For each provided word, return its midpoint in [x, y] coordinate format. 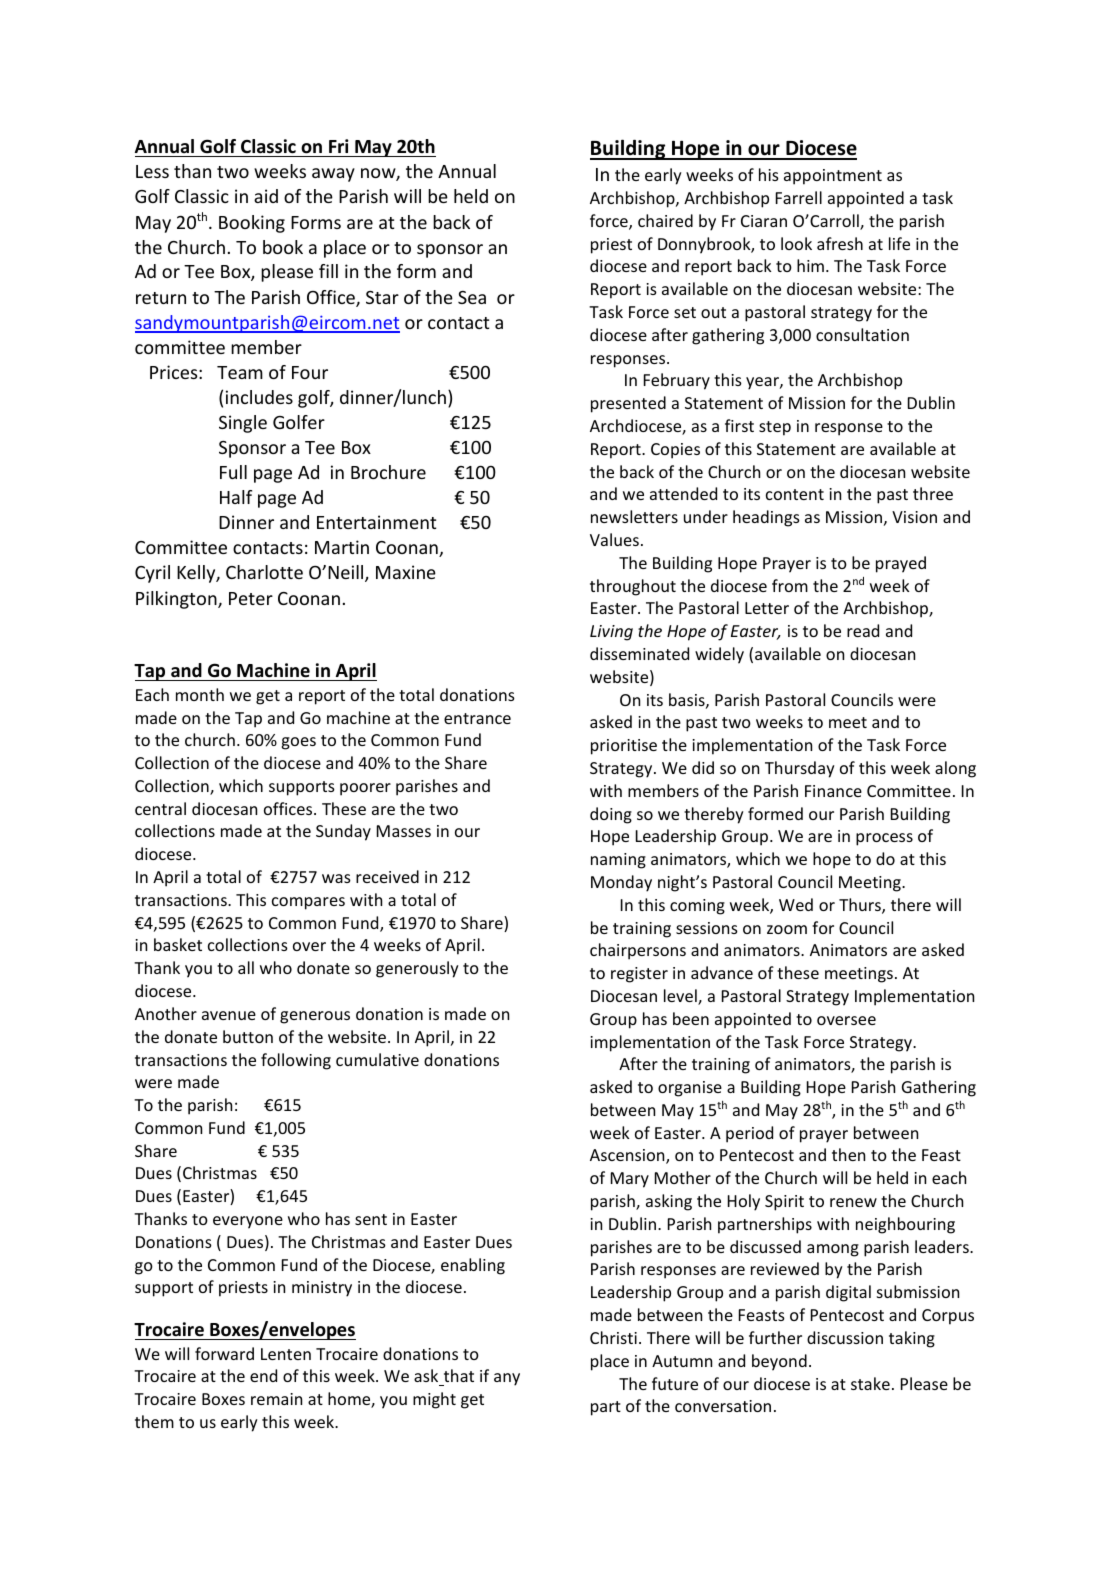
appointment [833, 177]
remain [276, 1399]
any [507, 1379]
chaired [665, 220]
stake [870, 1383]
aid [266, 196]
